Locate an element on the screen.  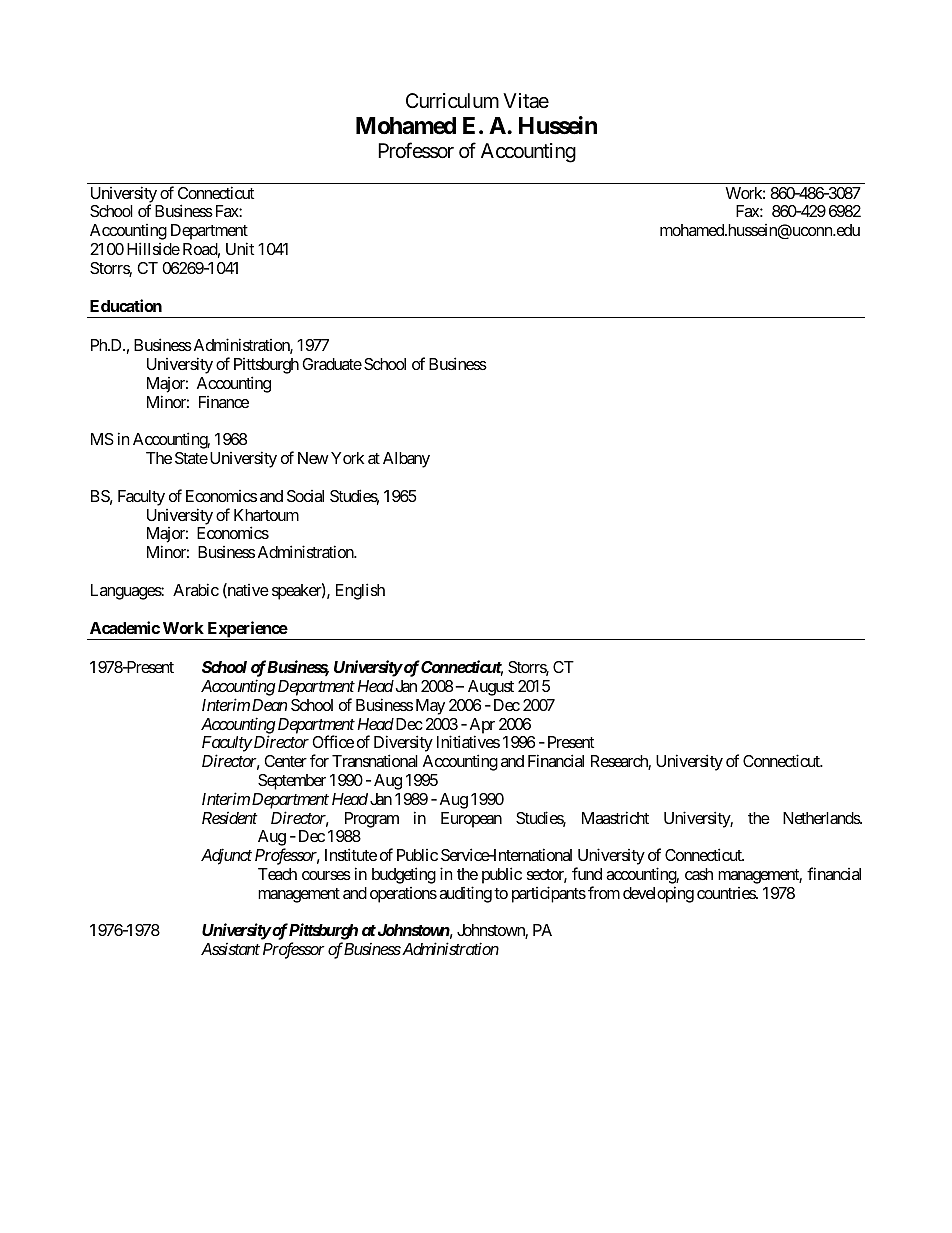
Albany is located at coordinates (406, 460).
